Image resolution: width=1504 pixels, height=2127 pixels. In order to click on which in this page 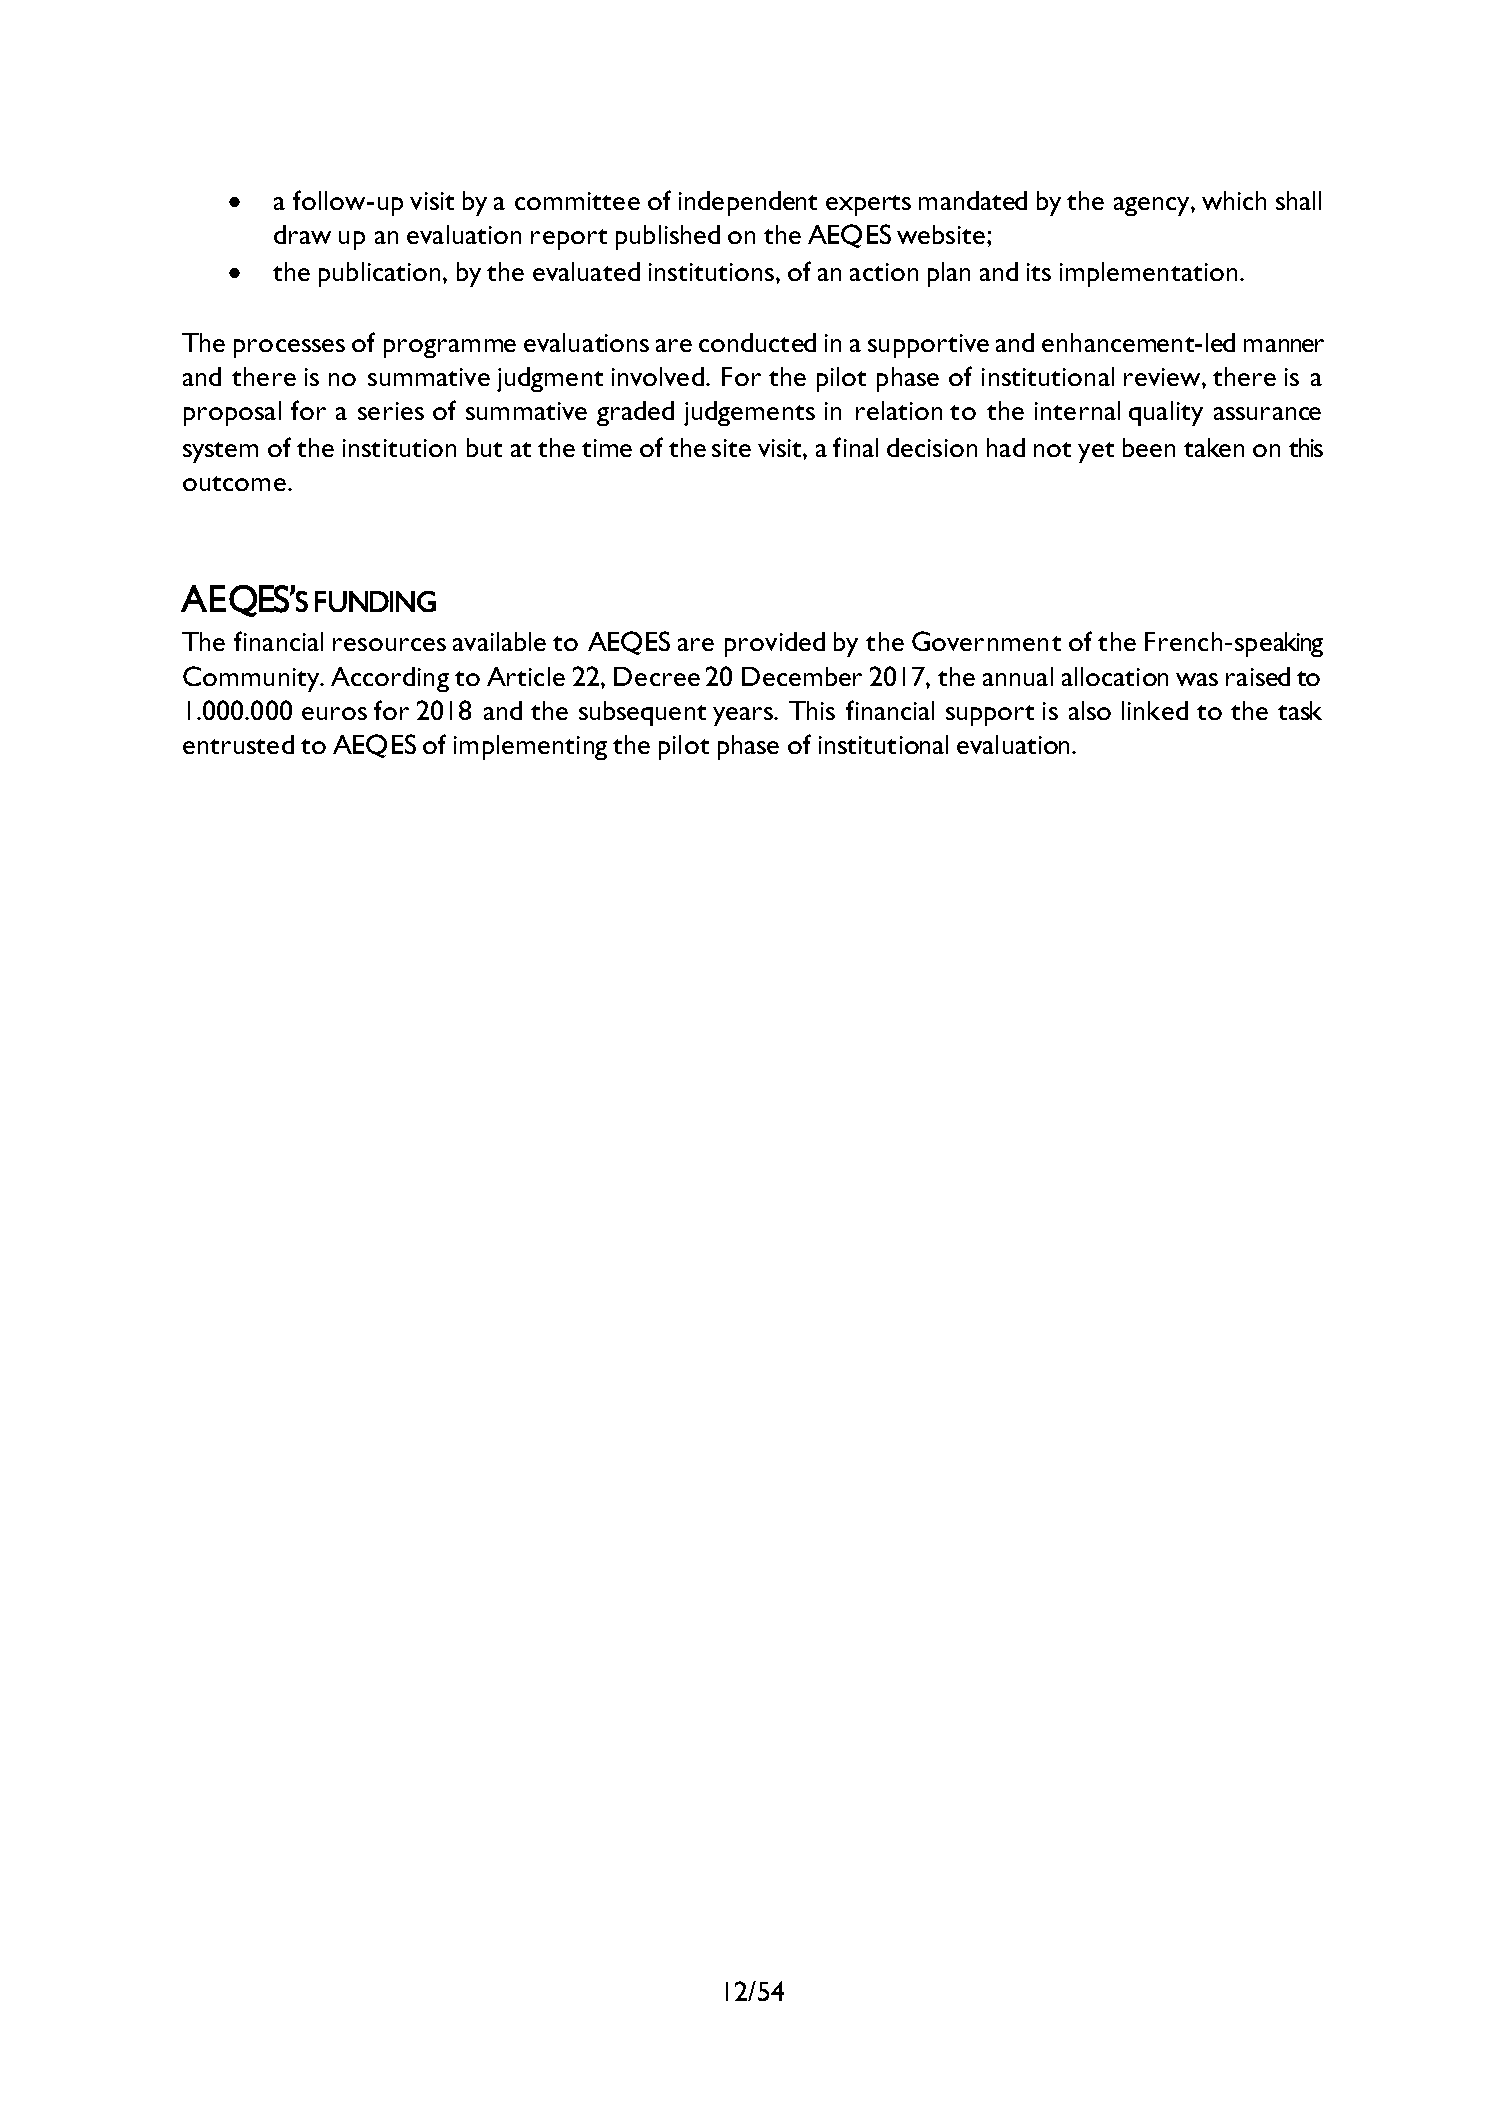, I will do `click(1234, 200)`.
